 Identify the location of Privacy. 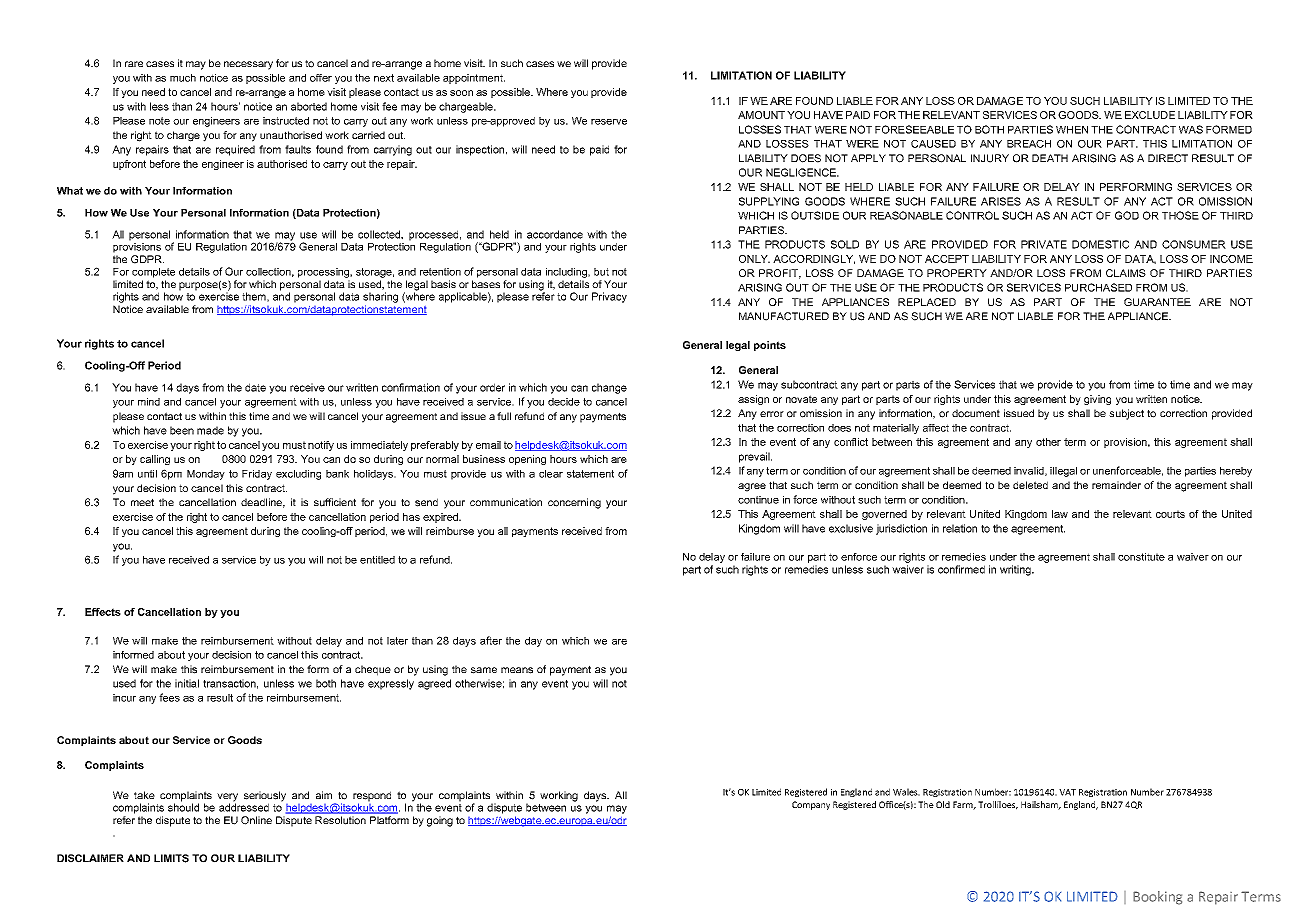
(609, 297).
